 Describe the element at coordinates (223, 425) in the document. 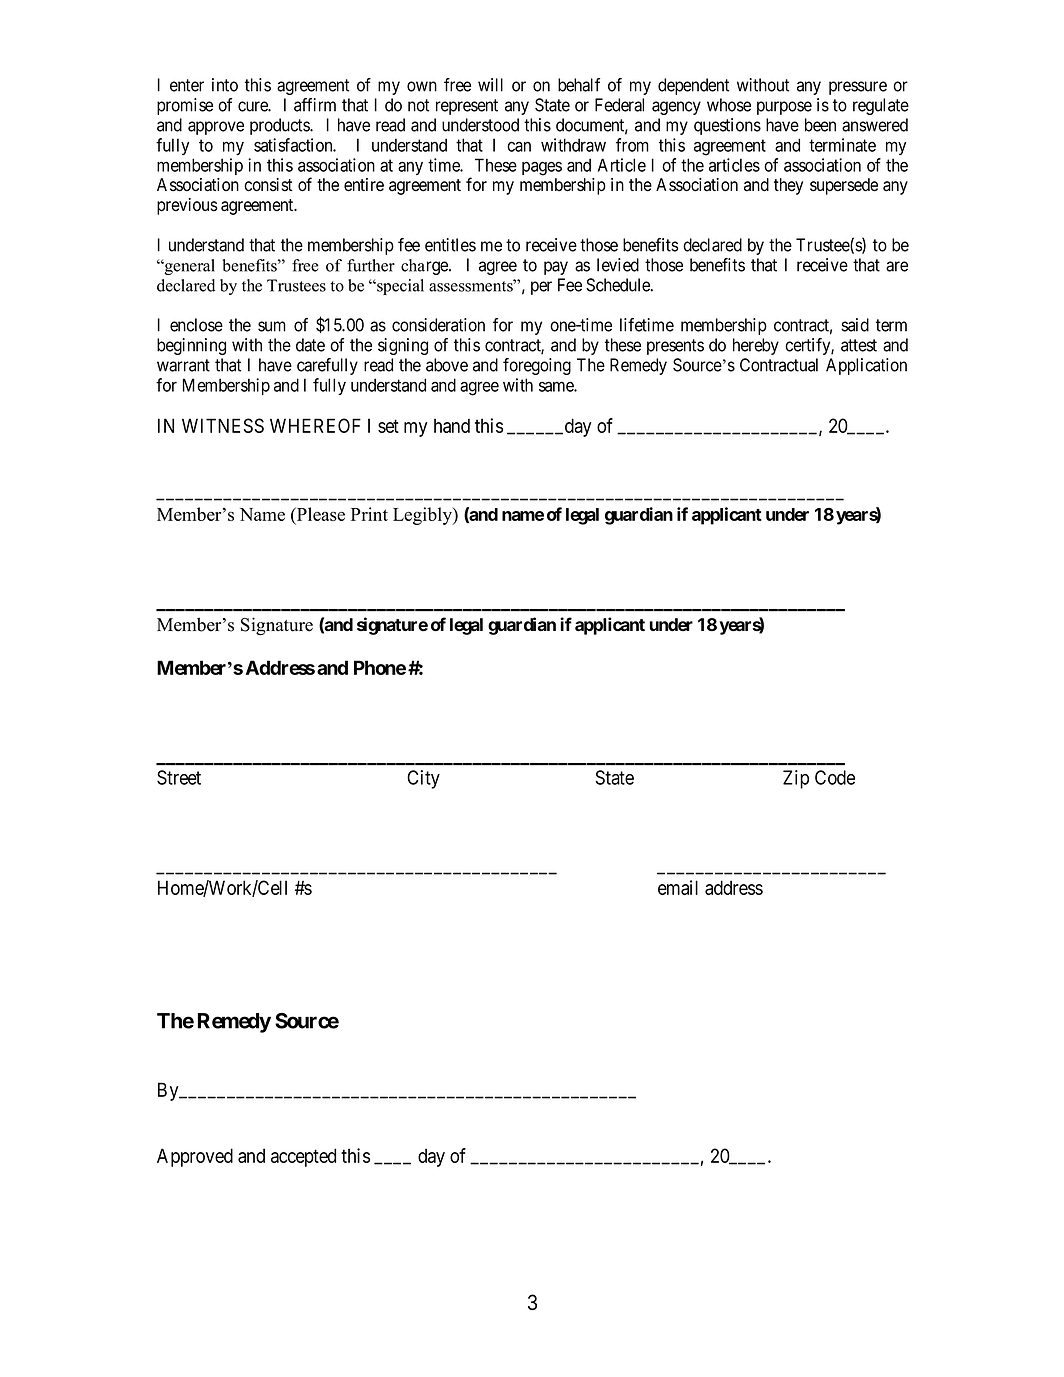

I see `WITNESS` at that location.
